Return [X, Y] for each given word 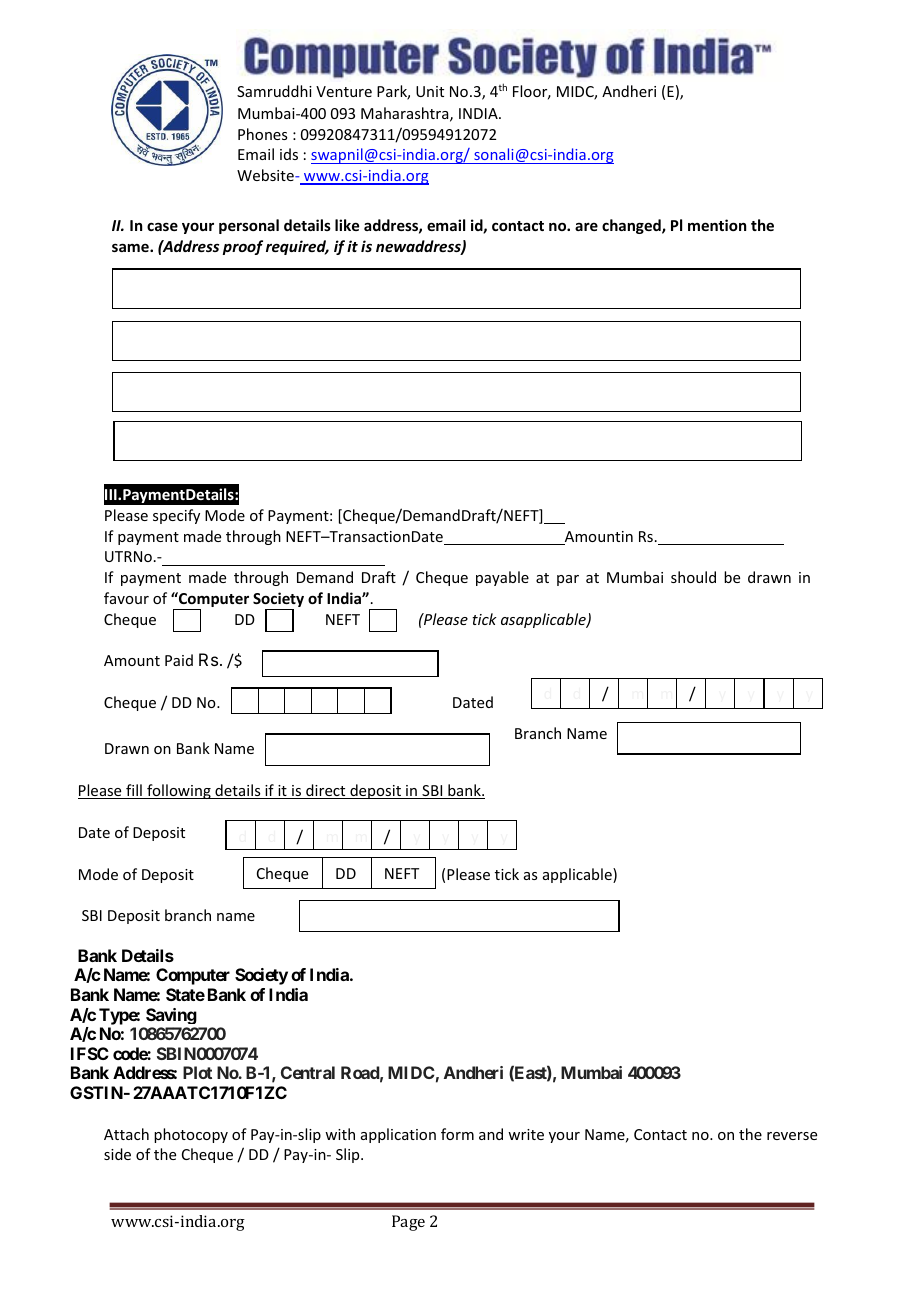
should [693, 577]
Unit [430, 91]
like [347, 225]
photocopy [191, 1135]
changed [632, 226]
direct [326, 791]
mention [717, 225]
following [179, 791]
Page [408, 1223]
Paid [179, 660]
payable [502, 578]
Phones [262, 134]
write [526, 1134]
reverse [792, 1136]
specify [176, 516]
